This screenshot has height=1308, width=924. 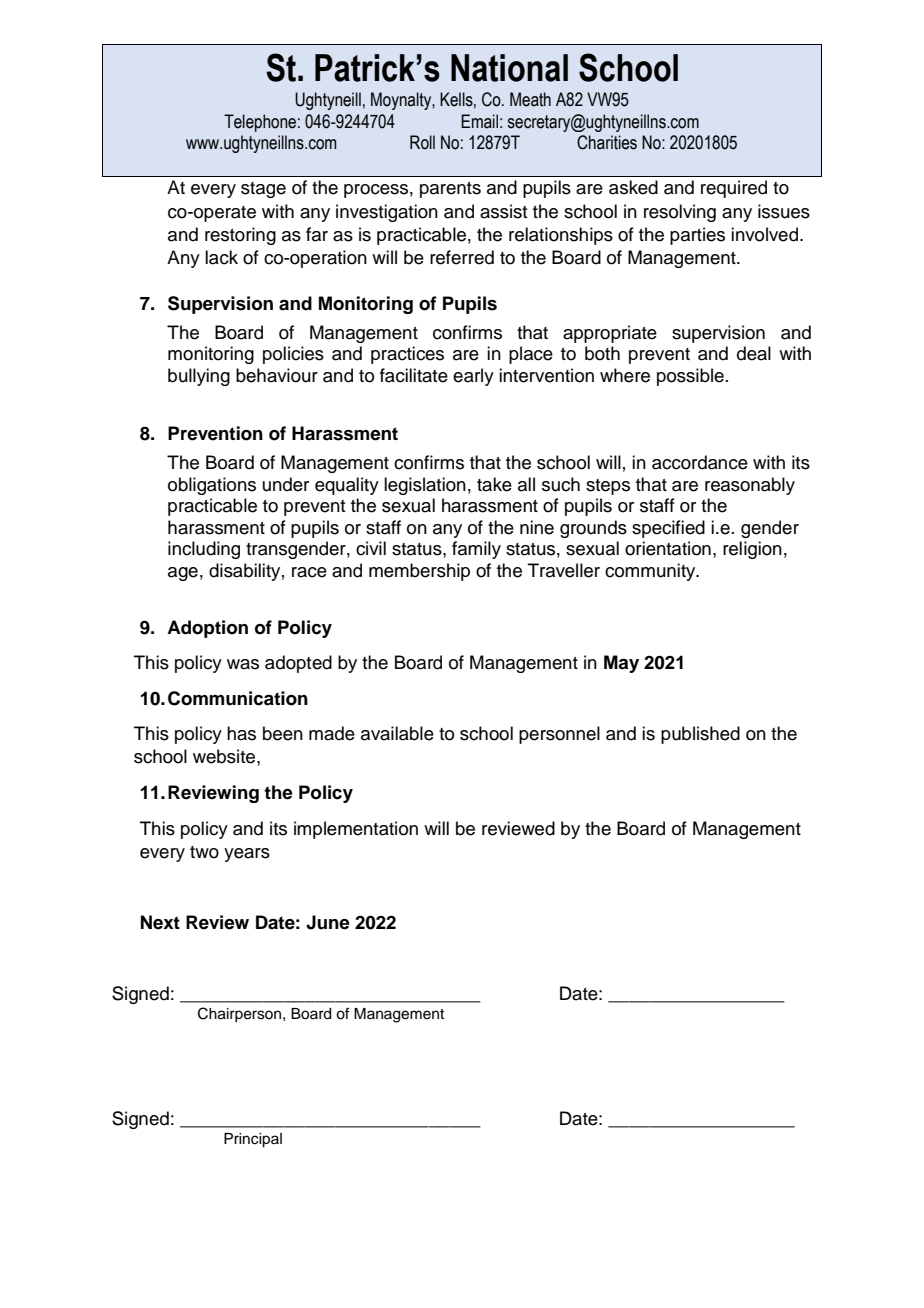 I want to click on family, so click(x=476, y=550).
